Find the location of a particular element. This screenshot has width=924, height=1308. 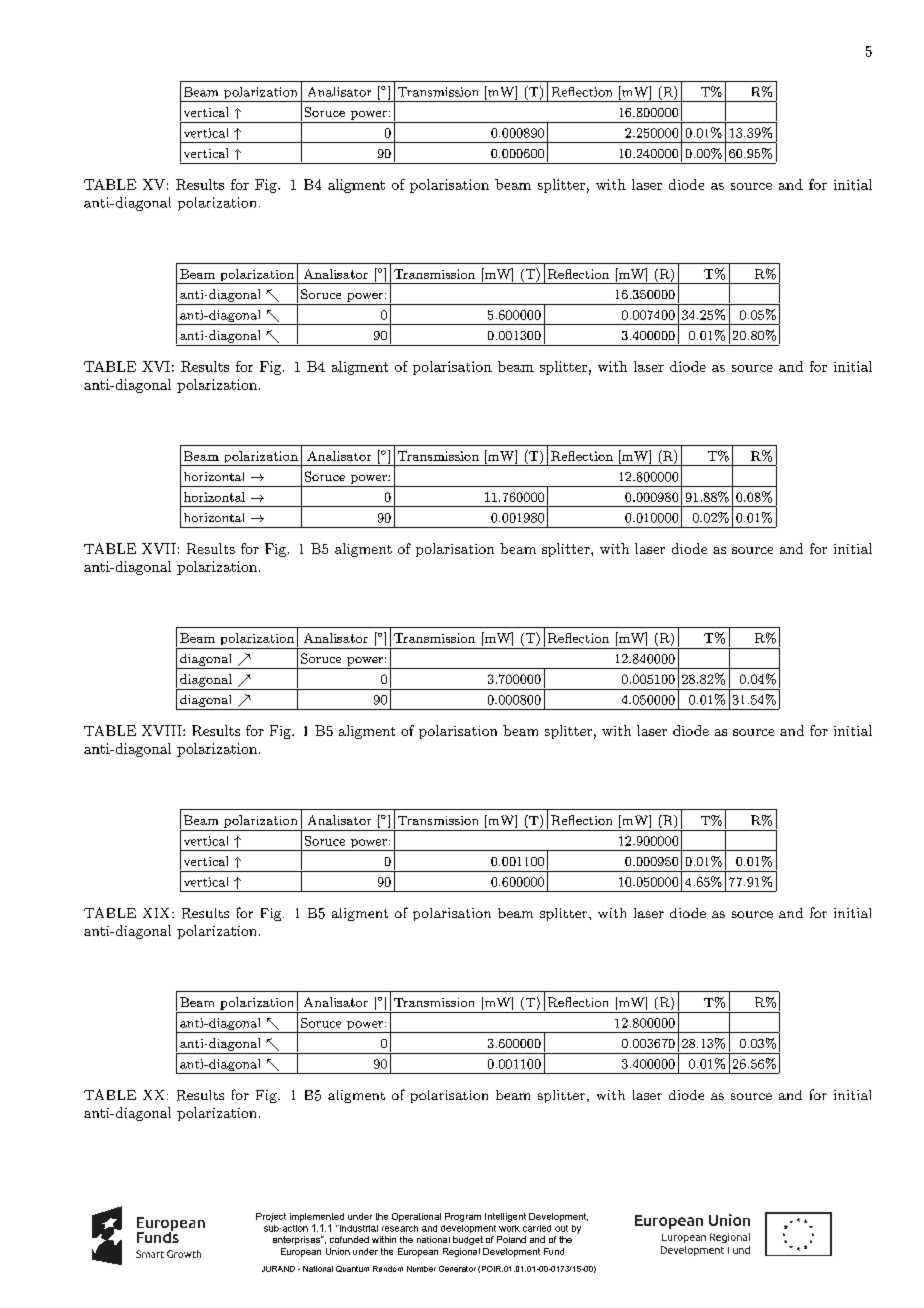

Intelligent is located at coordinates (505, 1217).
